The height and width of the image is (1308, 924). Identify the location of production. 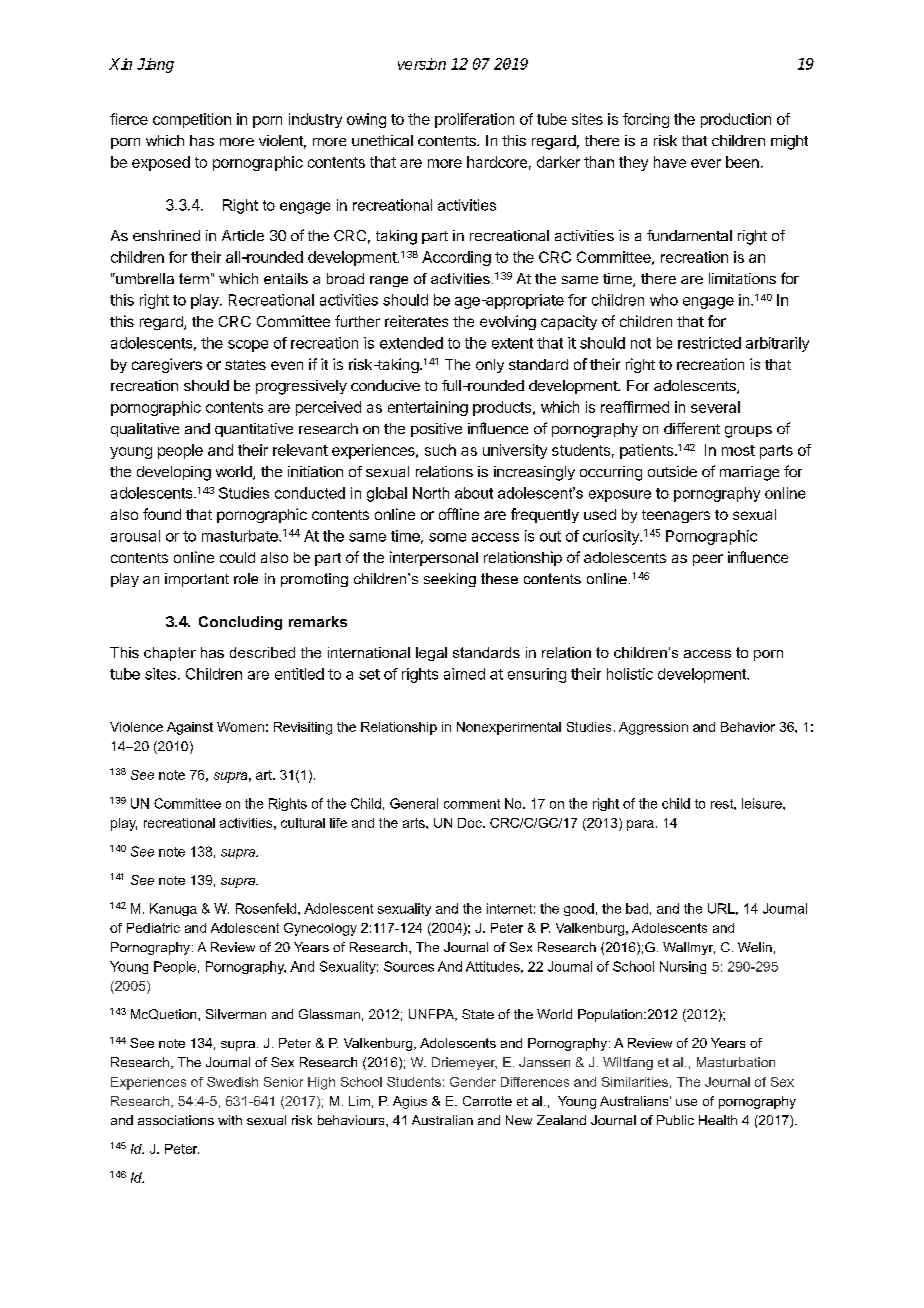
(736, 120).
